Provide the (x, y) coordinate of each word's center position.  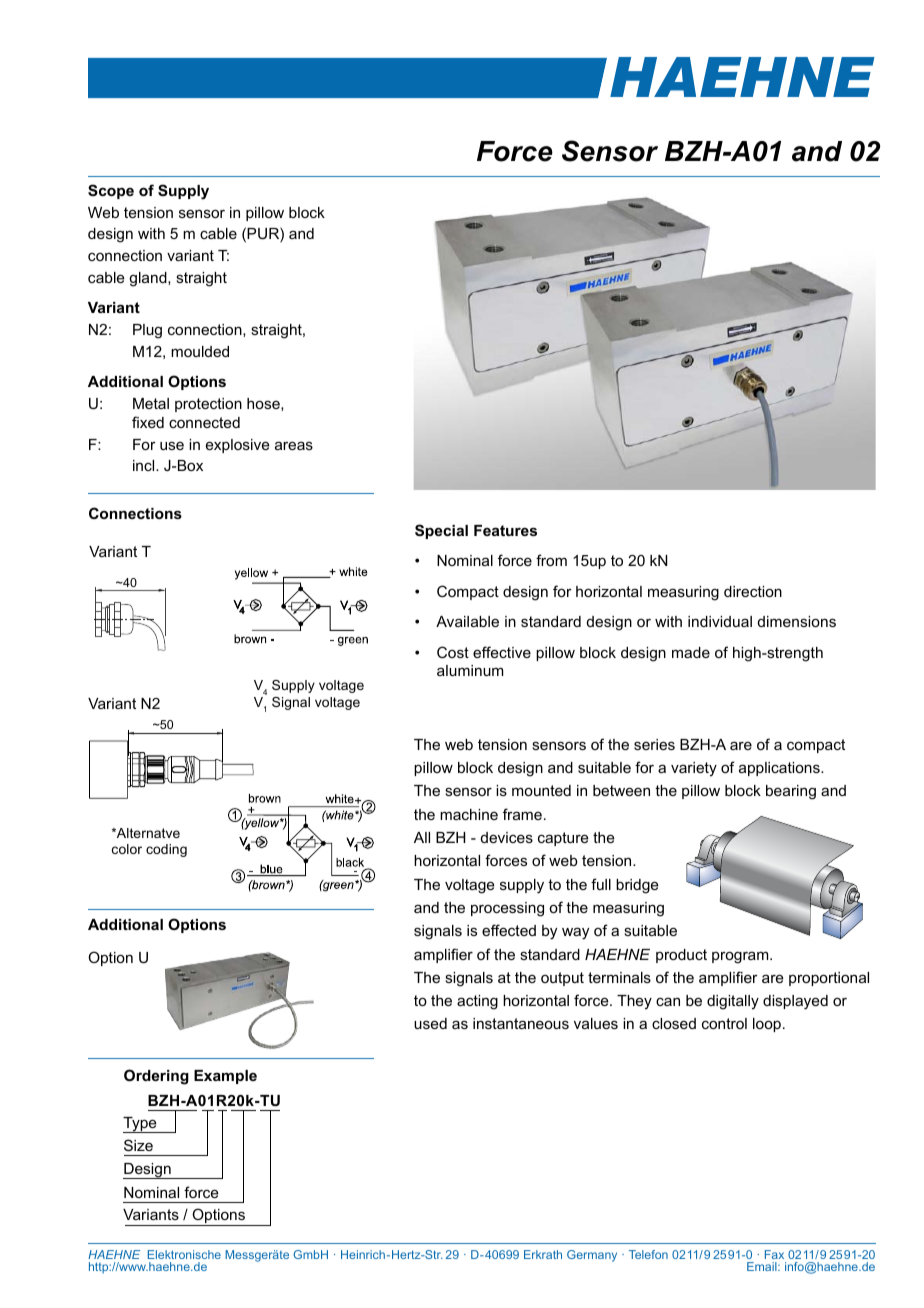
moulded (200, 351)
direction (753, 591)
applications (780, 769)
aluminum (470, 670)
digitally (733, 1002)
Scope (111, 191)
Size (138, 1145)
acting (477, 1002)
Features (505, 530)
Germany (592, 1256)
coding (166, 850)
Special (441, 531)
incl (145, 465)
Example (225, 1077)
